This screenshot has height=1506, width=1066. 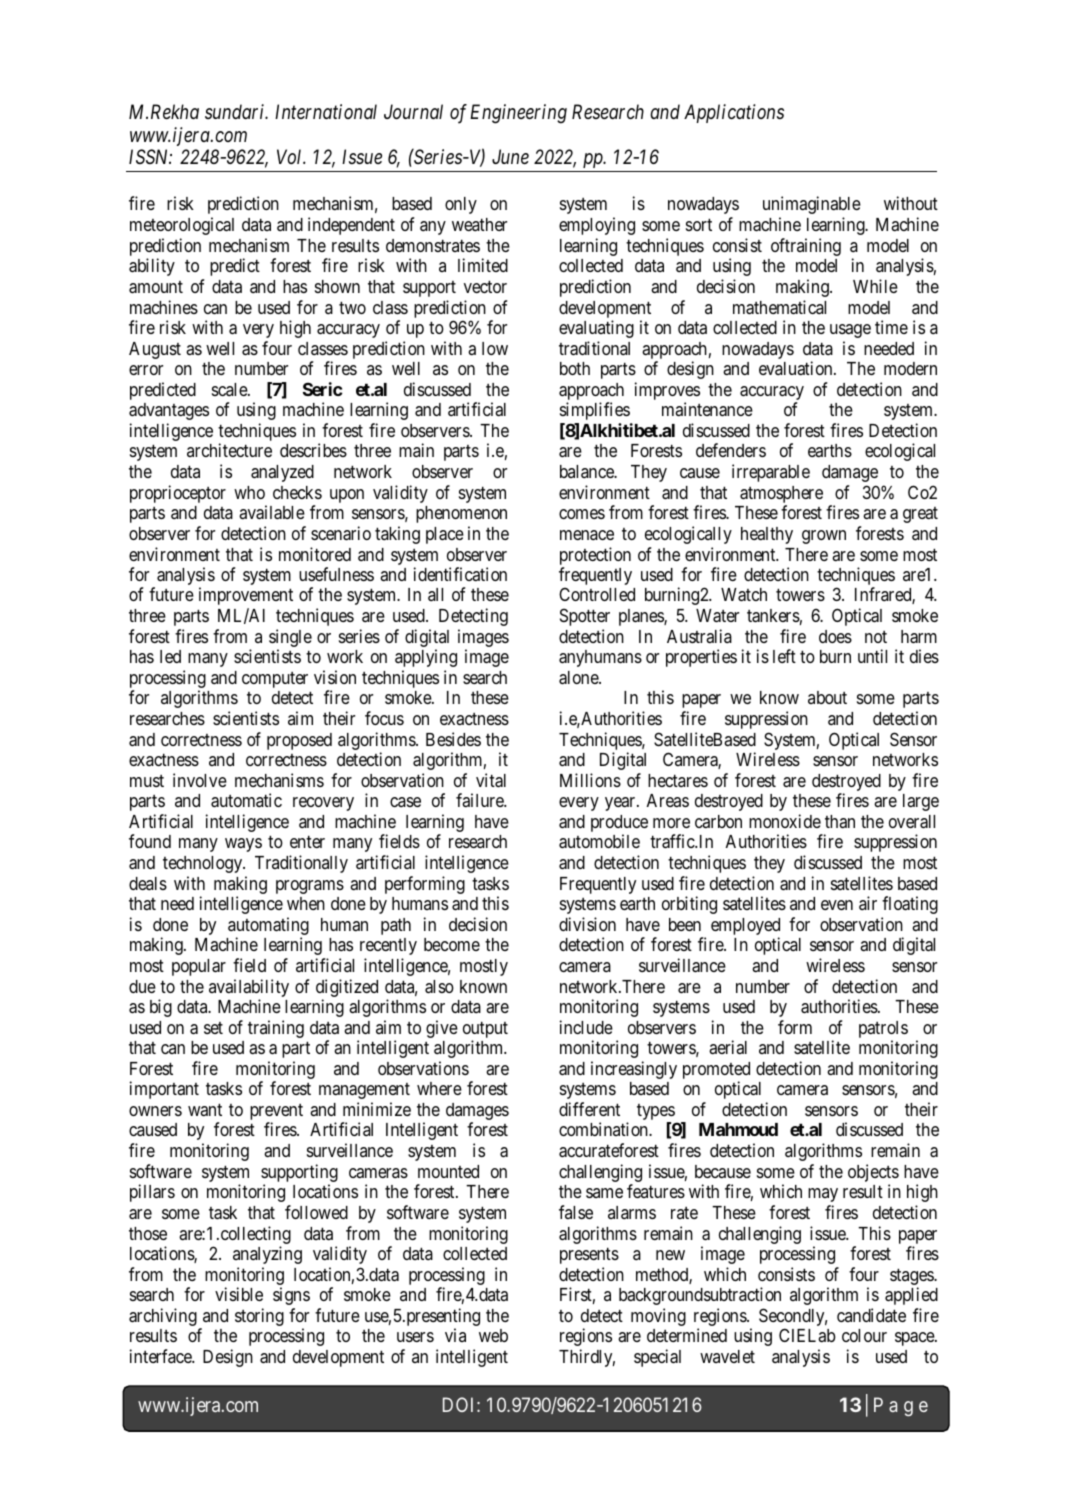 What do you see at coordinates (259, 1317) in the screenshot?
I see `storing` at bounding box center [259, 1317].
